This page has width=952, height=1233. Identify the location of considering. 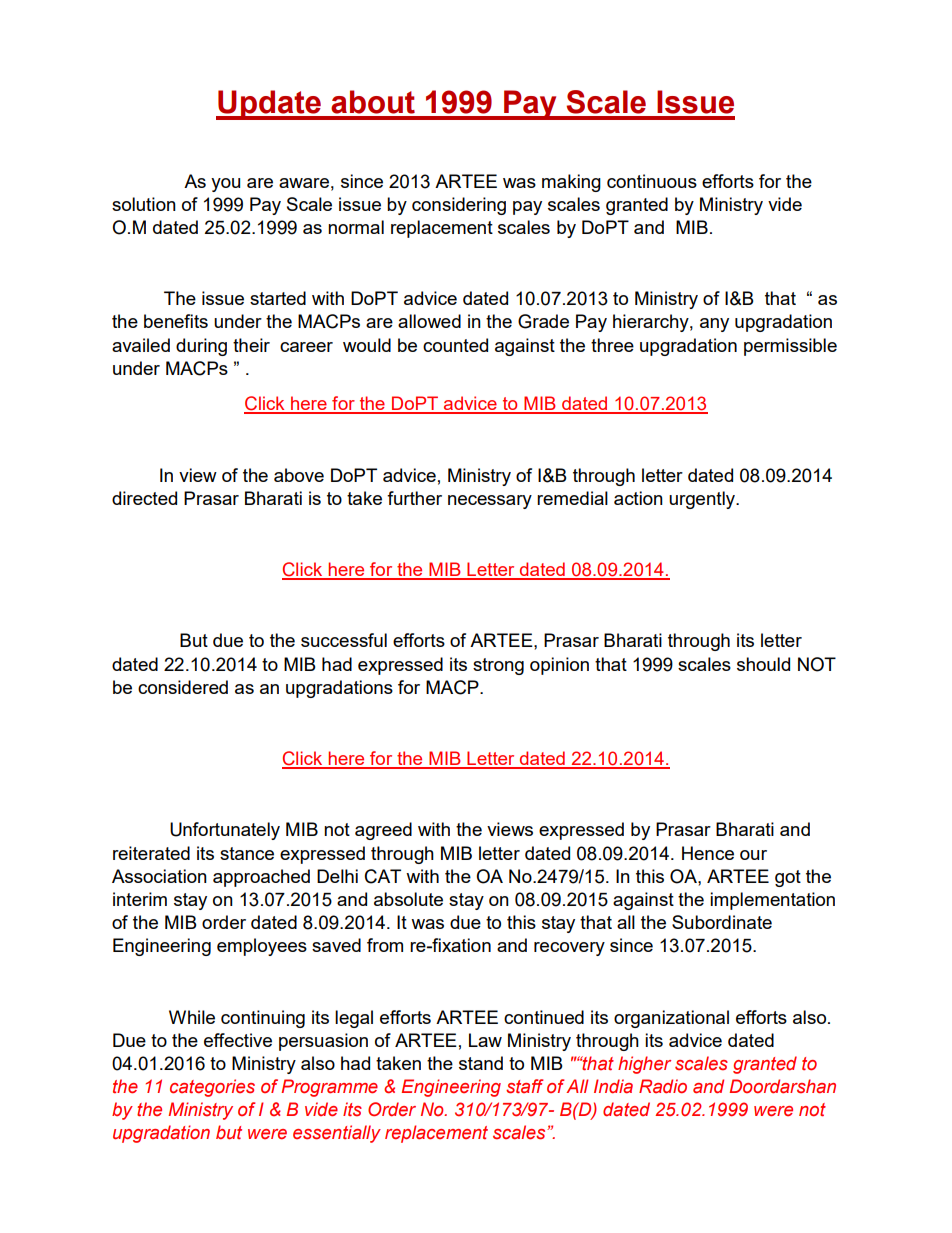
(459, 206).
